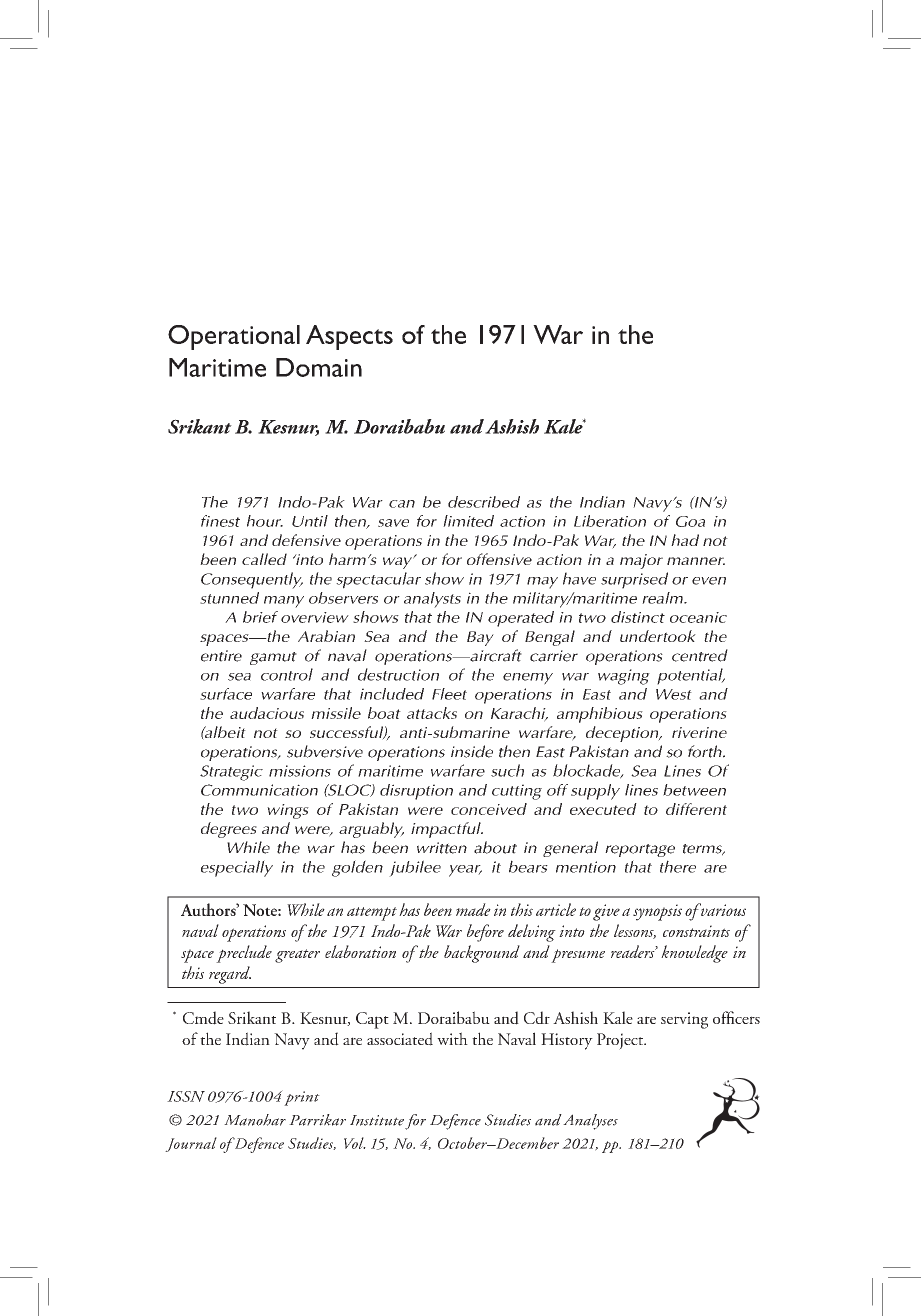  What do you see at coordinates (234, 337) in the screenshot?
I see `Operational` at bounding box center [234, 337].
